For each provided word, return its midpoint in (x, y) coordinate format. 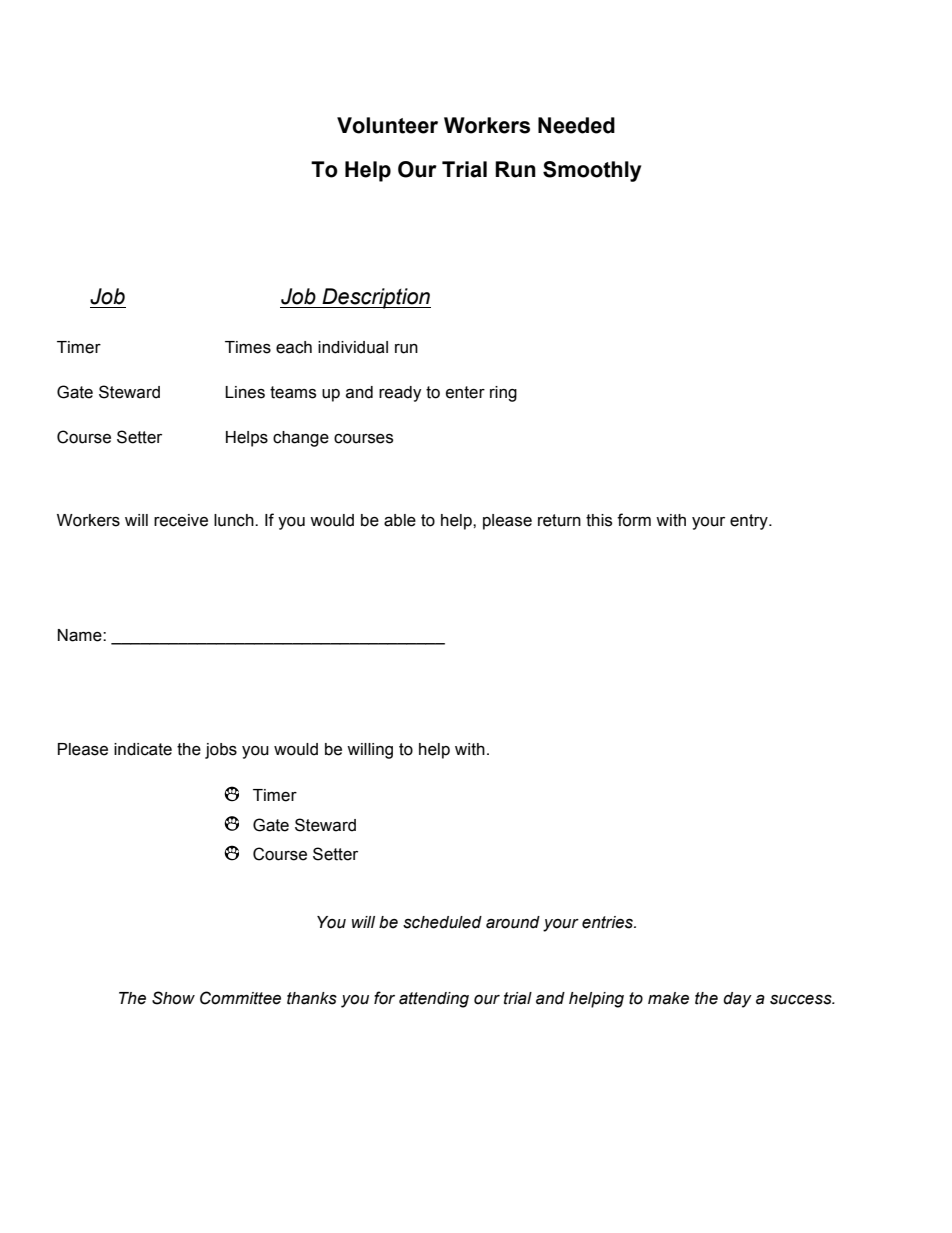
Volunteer (387, 125)
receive (181, 520)
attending (434, 1000)
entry (750, 522)
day (737, 1000)
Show (173, 998)
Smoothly (592, 171)
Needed (576, 125)
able (400, 520)
